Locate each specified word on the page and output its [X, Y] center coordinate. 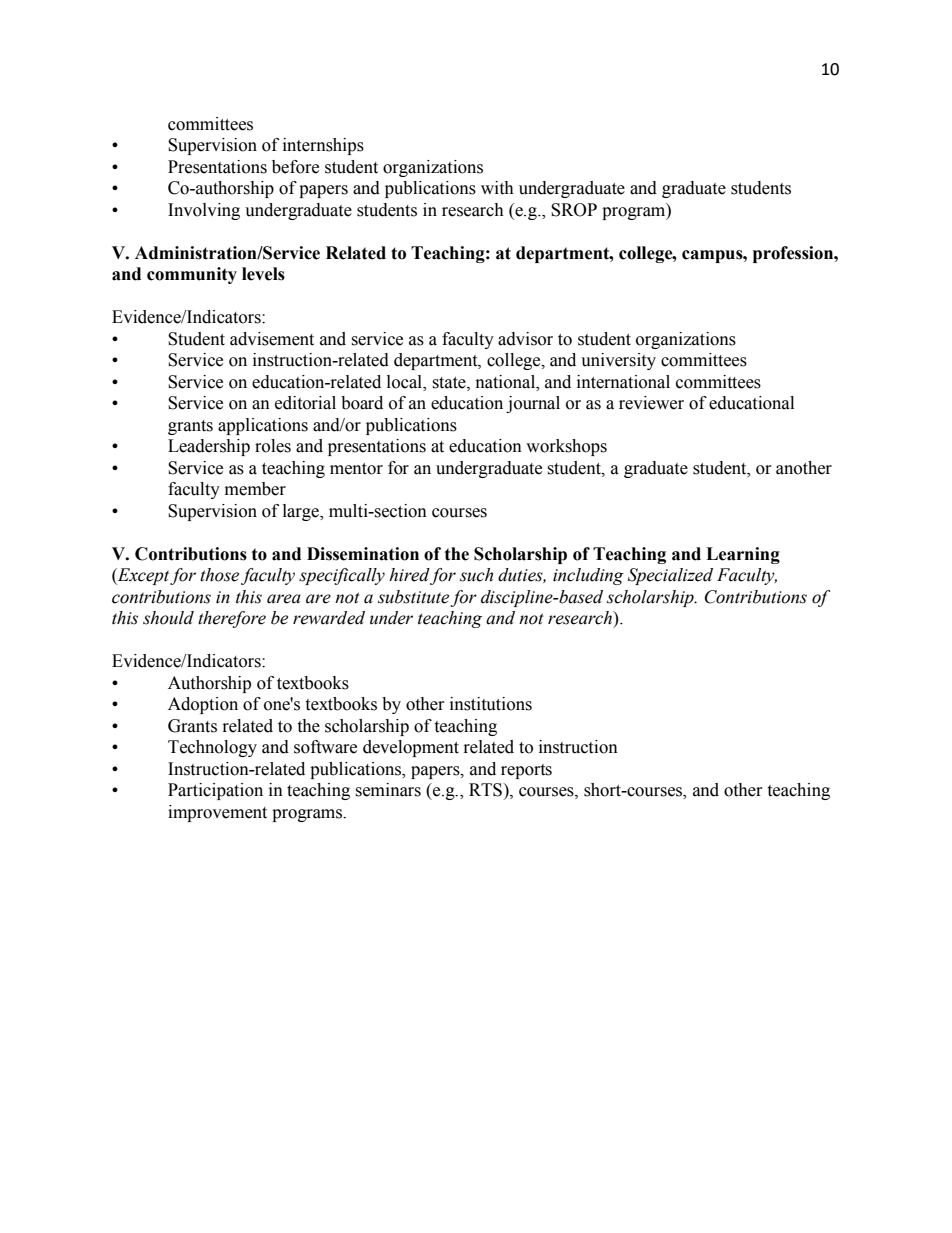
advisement [272, 339]
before [295, 167]
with [497, 188]
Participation [215, 791]
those [219, 575]
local [405, 383]
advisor [525, 339]
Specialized [670, 576]
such [476, 575]
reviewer [651, 403]
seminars [388, 790]
